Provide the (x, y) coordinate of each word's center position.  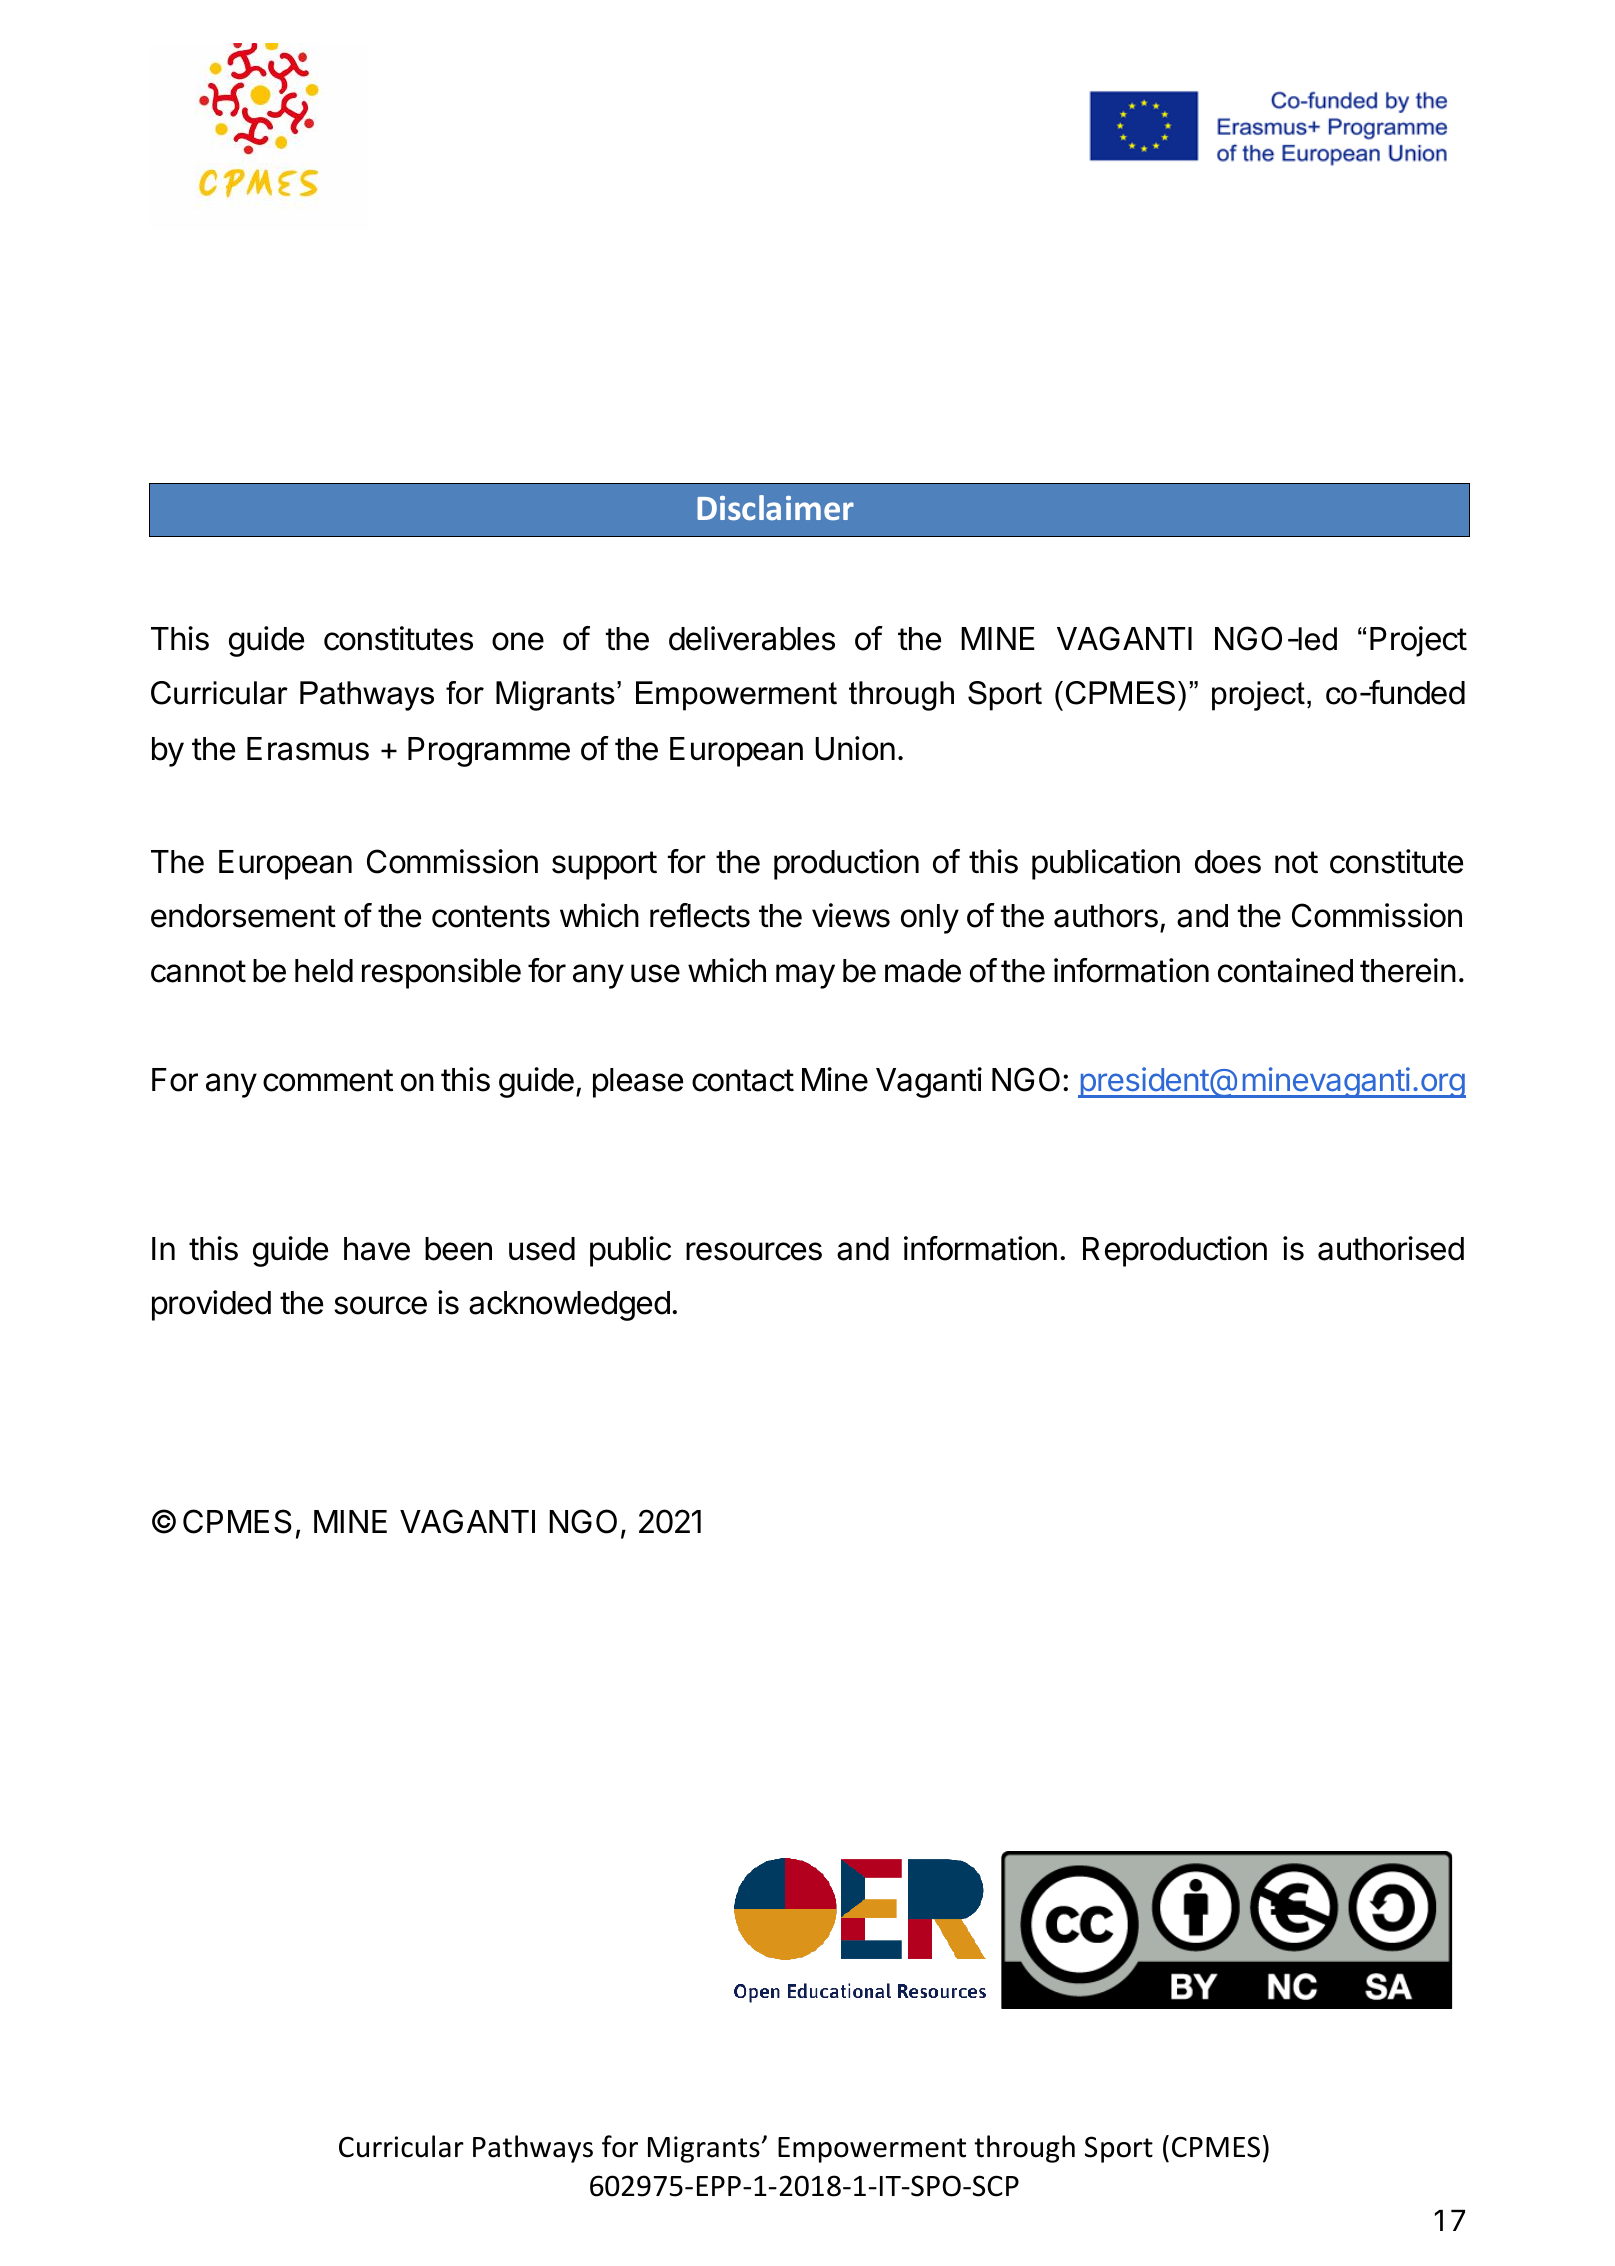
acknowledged (569, 1306)
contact (743, 1080)
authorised (1391, 1248)
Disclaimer (775, 508)
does (1228, 862)
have (377, 1249)
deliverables (752, 638)
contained (1285, 970)
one (518, 641)
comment (328, 1080)
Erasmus (308, 749)
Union (855, 748)
